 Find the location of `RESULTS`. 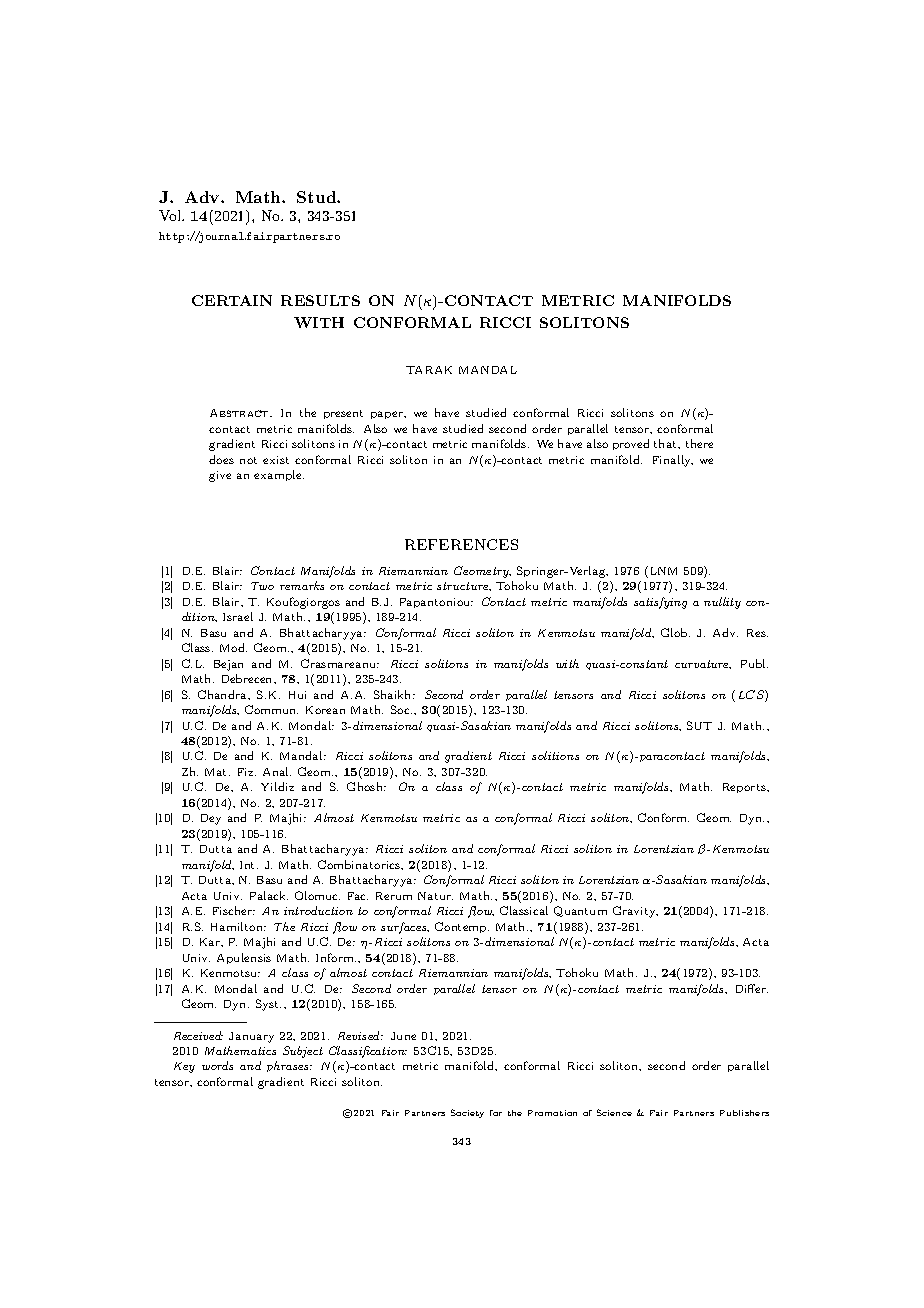

RESULTS is located at coordinates (320, 300).
